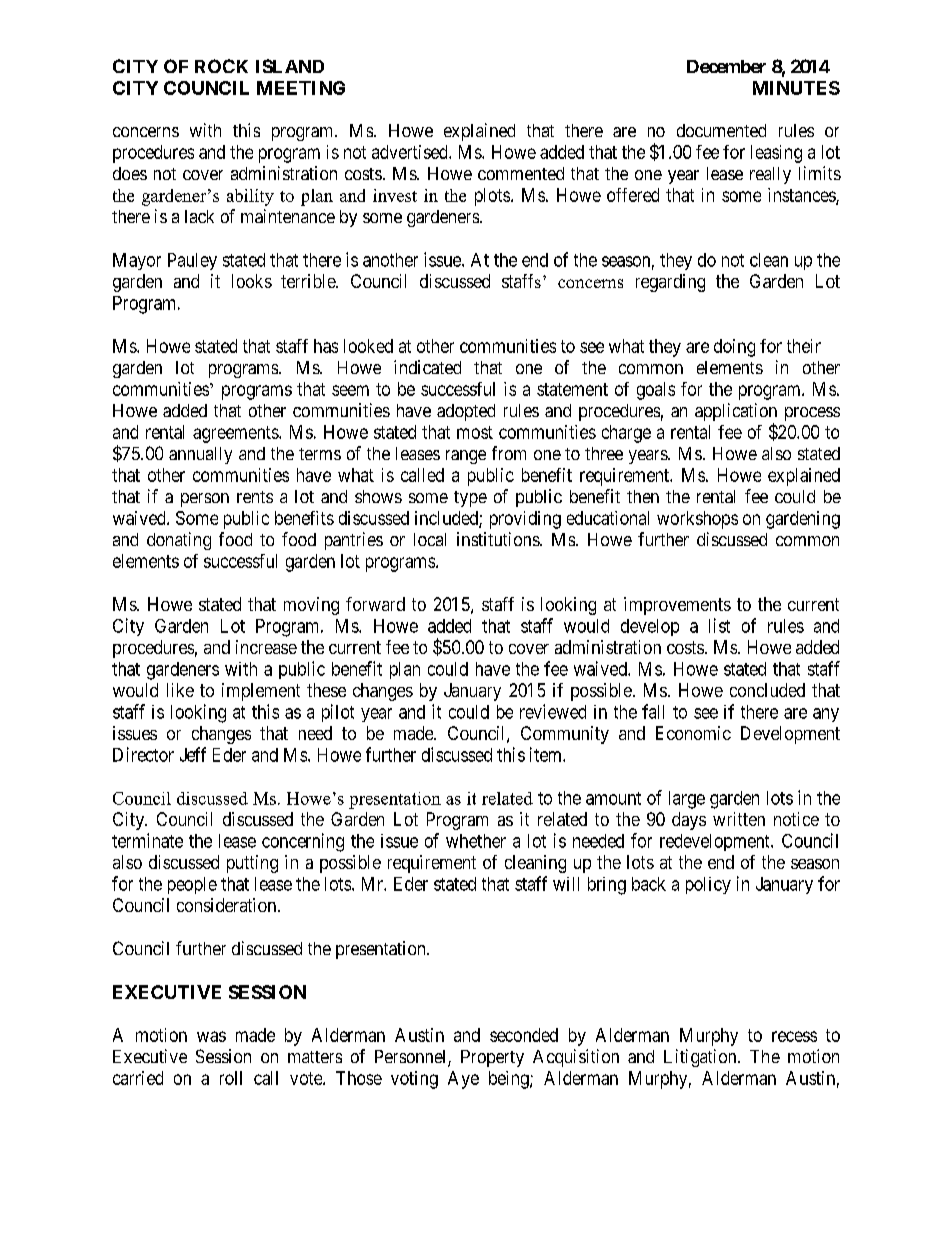 The height and width of the image is (1233, 952). What do you see at coordinates (221, 66) in the image?
I see `ROCK` at bounding box center [221, 66].
